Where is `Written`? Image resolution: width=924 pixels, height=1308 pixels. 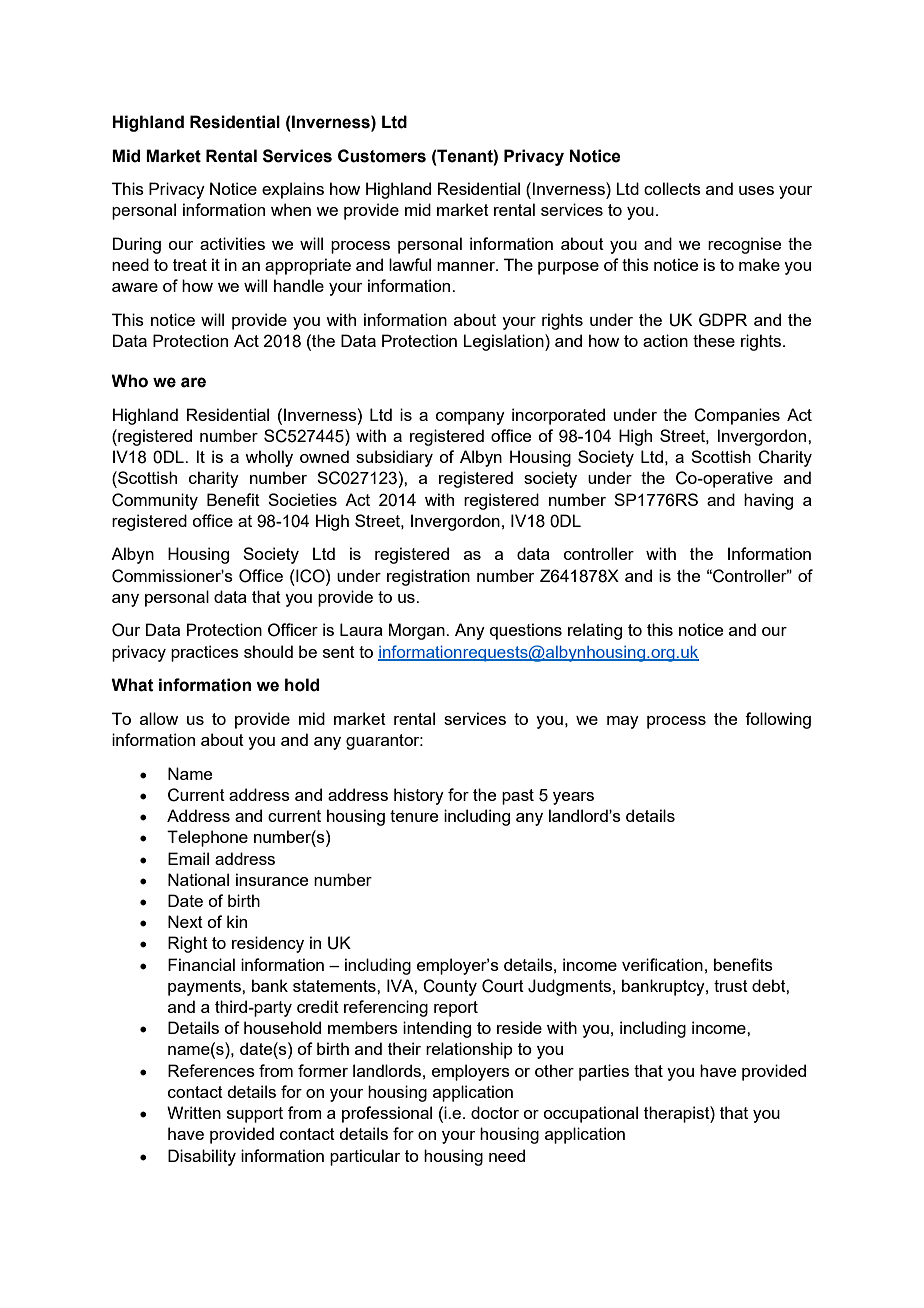
Written is located at coordinates (194, 1112).
